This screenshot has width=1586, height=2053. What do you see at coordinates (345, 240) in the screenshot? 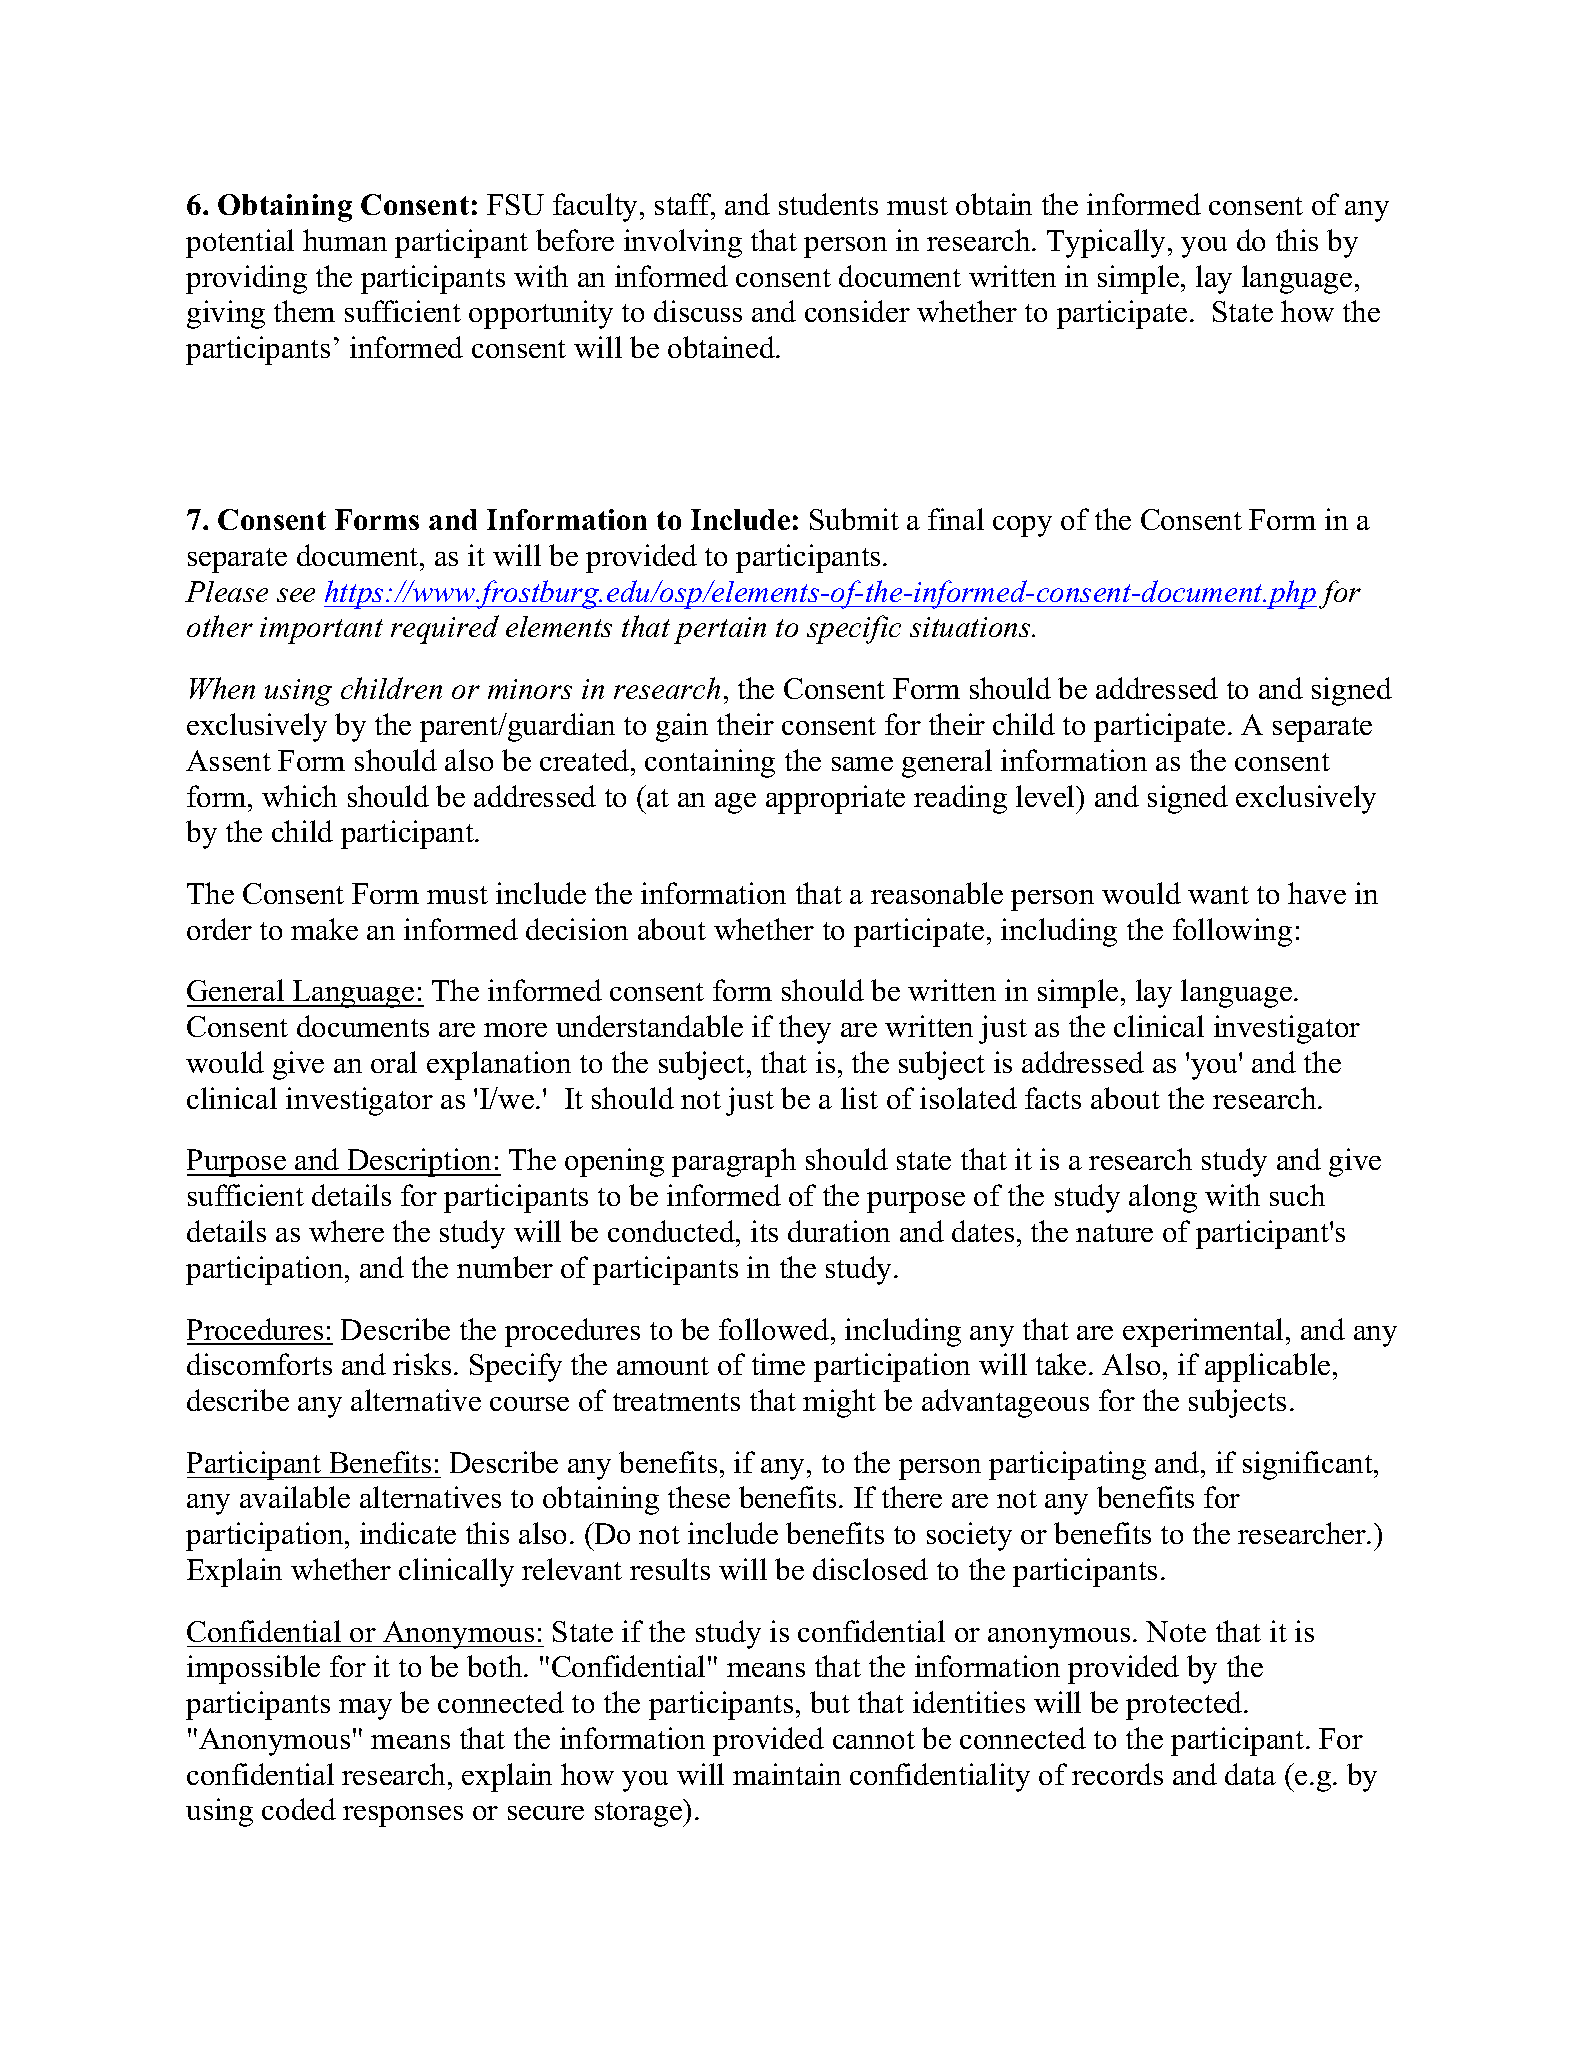
I see `human` at bounding box center [345, 240].
